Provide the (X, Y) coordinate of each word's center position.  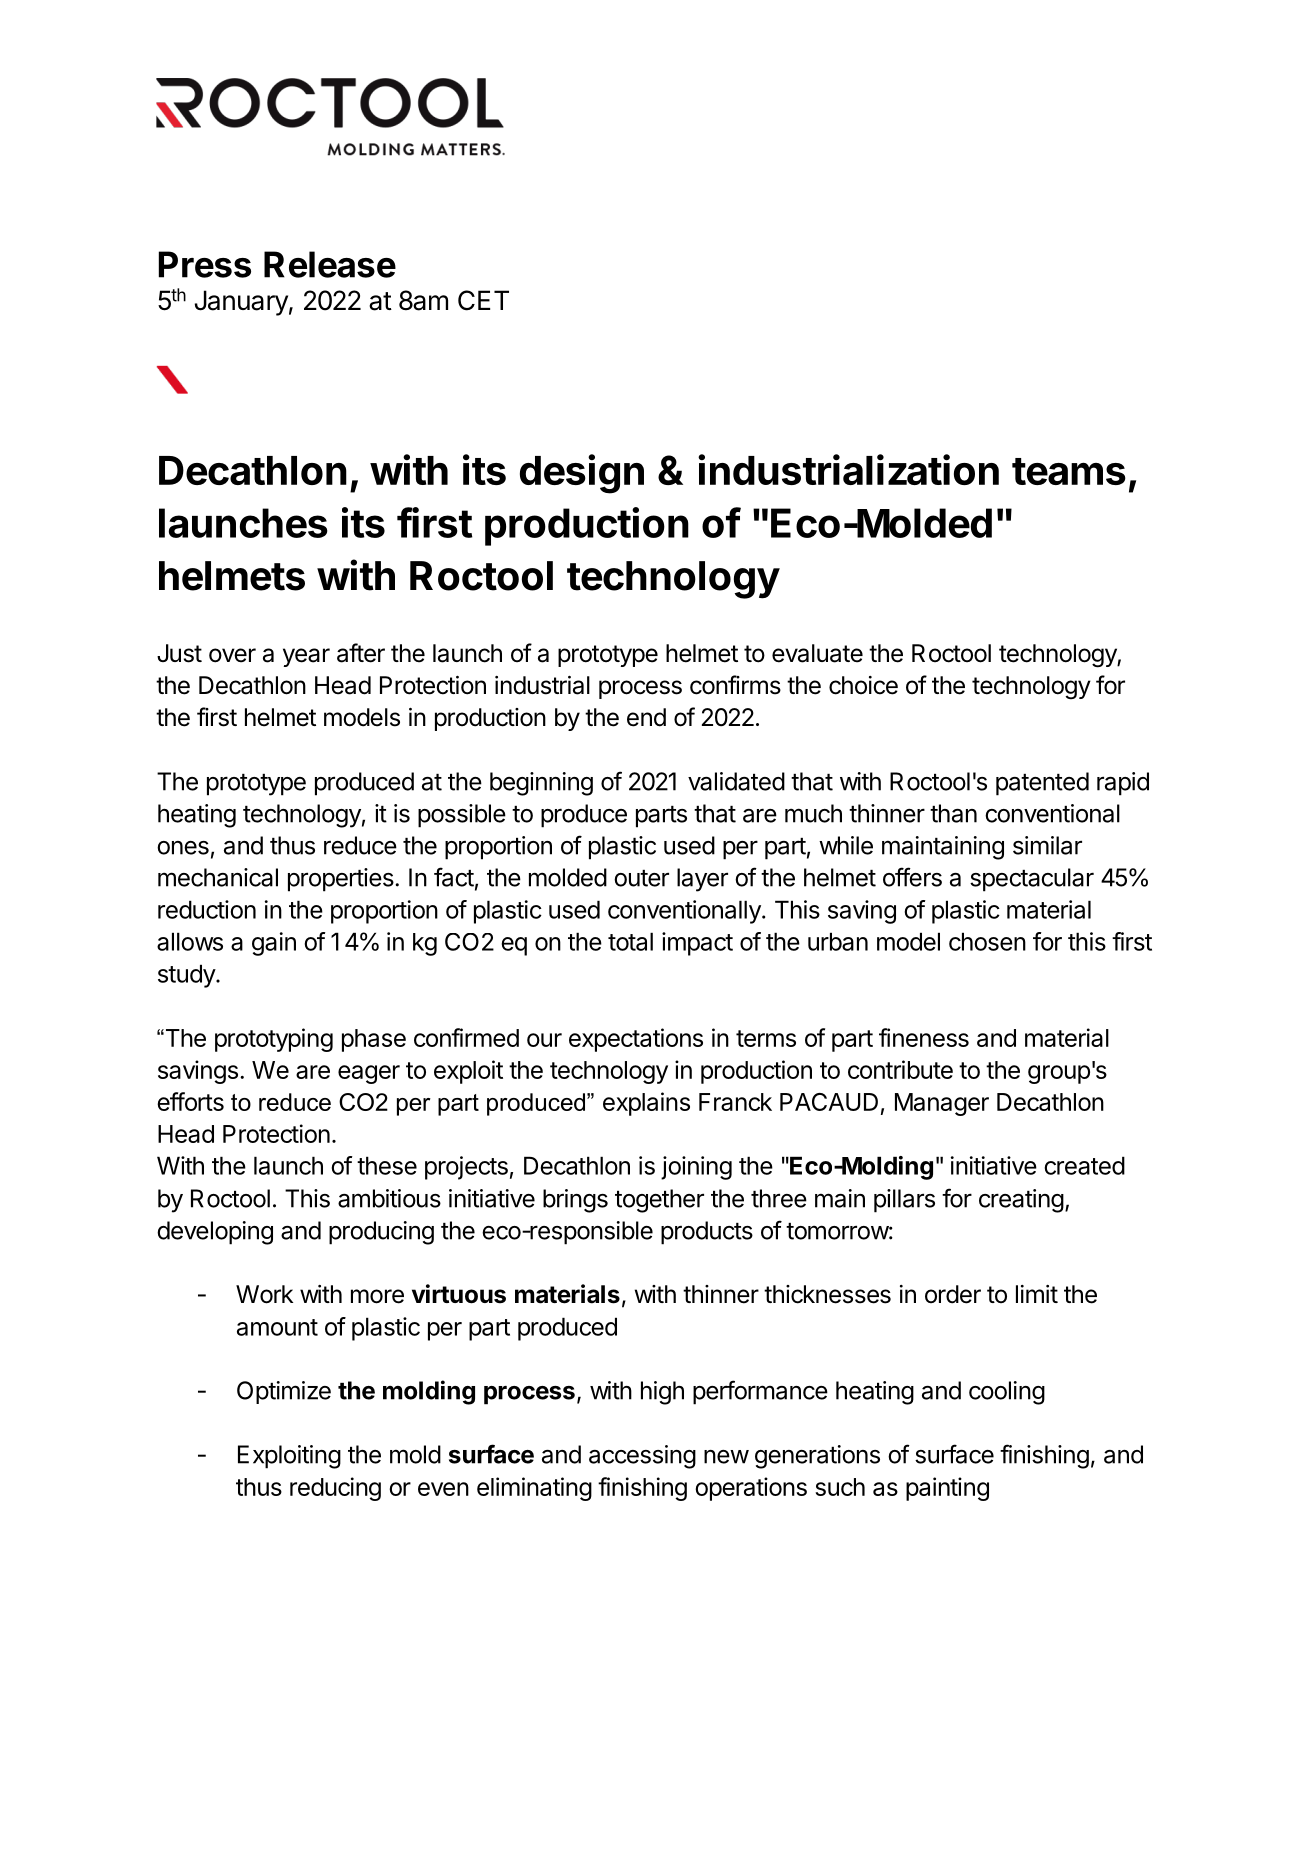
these (387, 1165)
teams (1069, 471)
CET (483, 300)
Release (330, 264)
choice (863, 685)
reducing (335, 1489)
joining (696, 1168)
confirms (735, 685)
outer (641, 878)
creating (1021, 1201)
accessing (642, 1457)
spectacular (1032, 880)
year (306, 657)
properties (342, 880)
